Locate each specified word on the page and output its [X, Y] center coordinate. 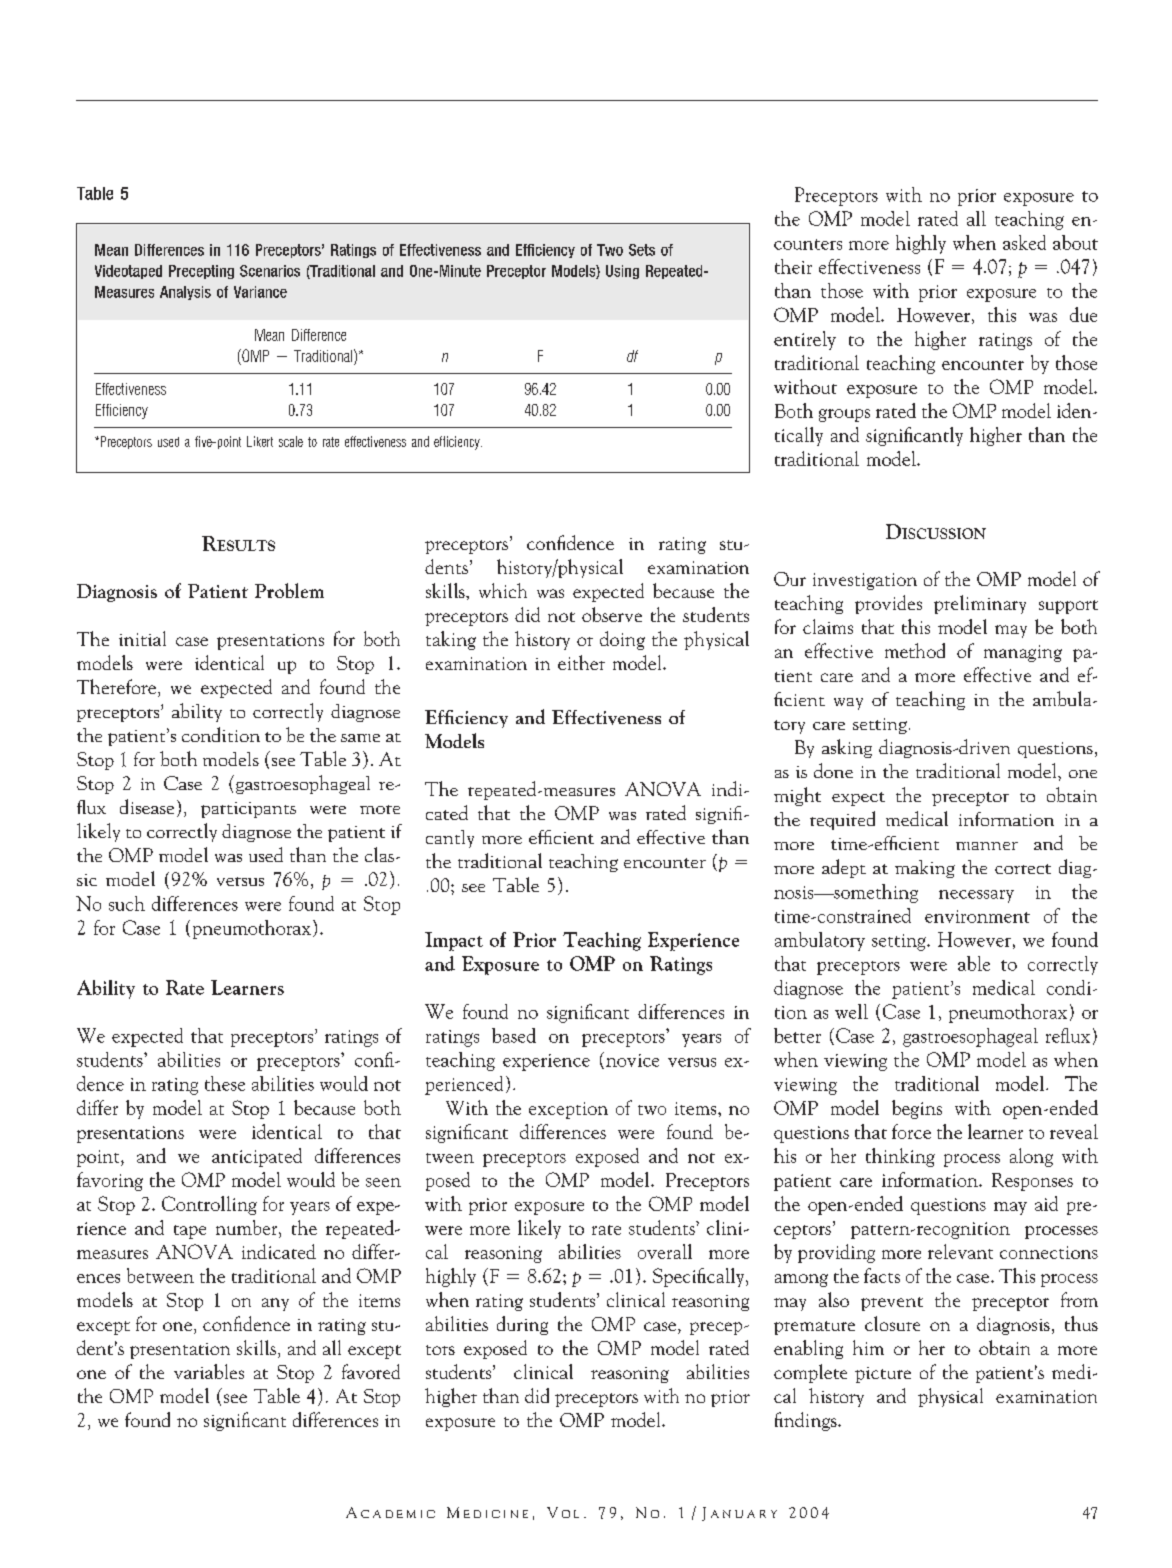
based [514, 1035]
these [225, 1083]
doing [622, 640]
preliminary [980, 604]
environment [977, 916]
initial [142, 638]
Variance [260, 292]
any [275, 1304]
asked [1024, 242]
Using [622, 272]
